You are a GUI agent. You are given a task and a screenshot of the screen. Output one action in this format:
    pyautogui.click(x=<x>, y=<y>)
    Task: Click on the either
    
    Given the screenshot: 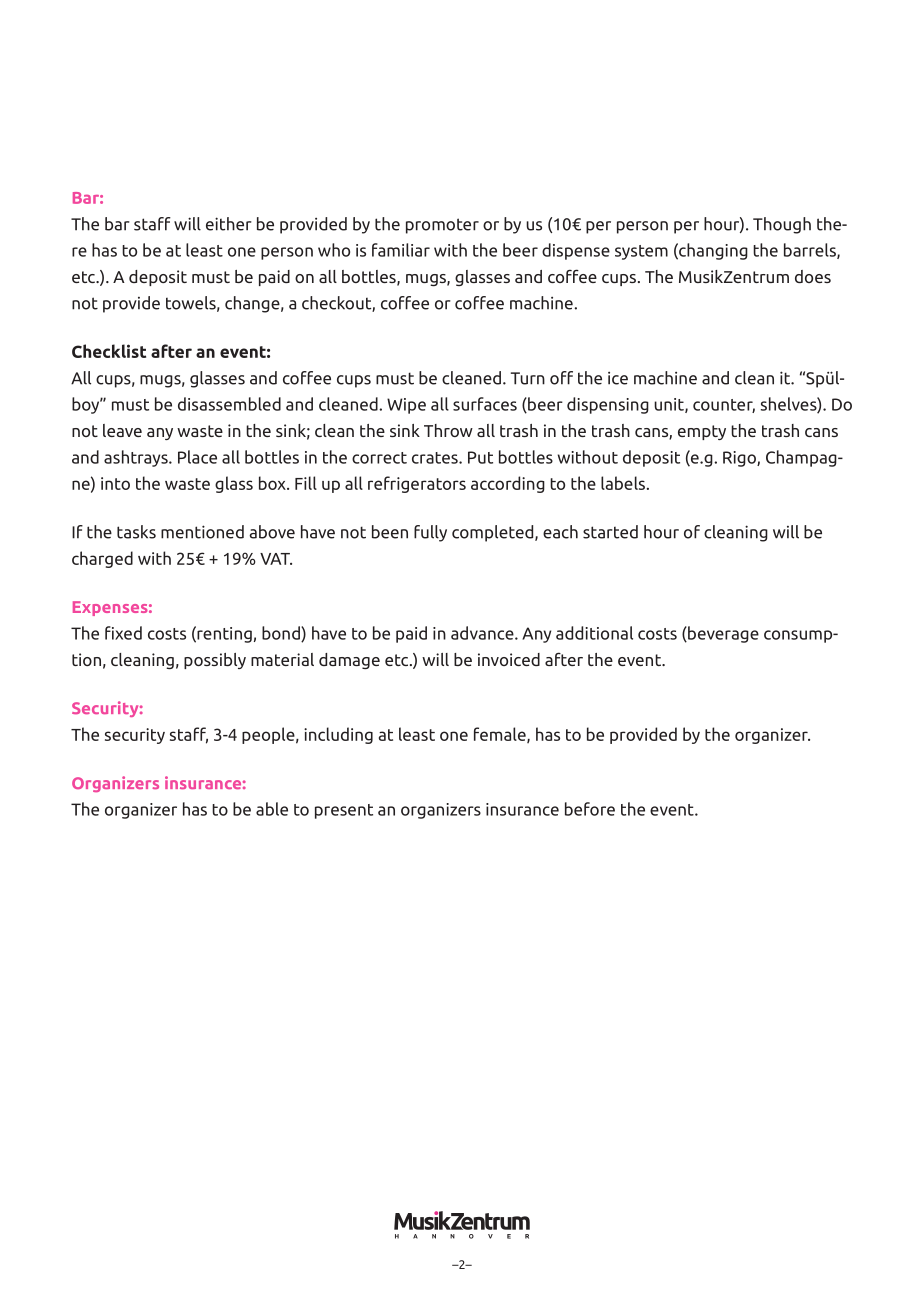 What is the action you would take?
    pyautogui.click(x=229, y=224)
